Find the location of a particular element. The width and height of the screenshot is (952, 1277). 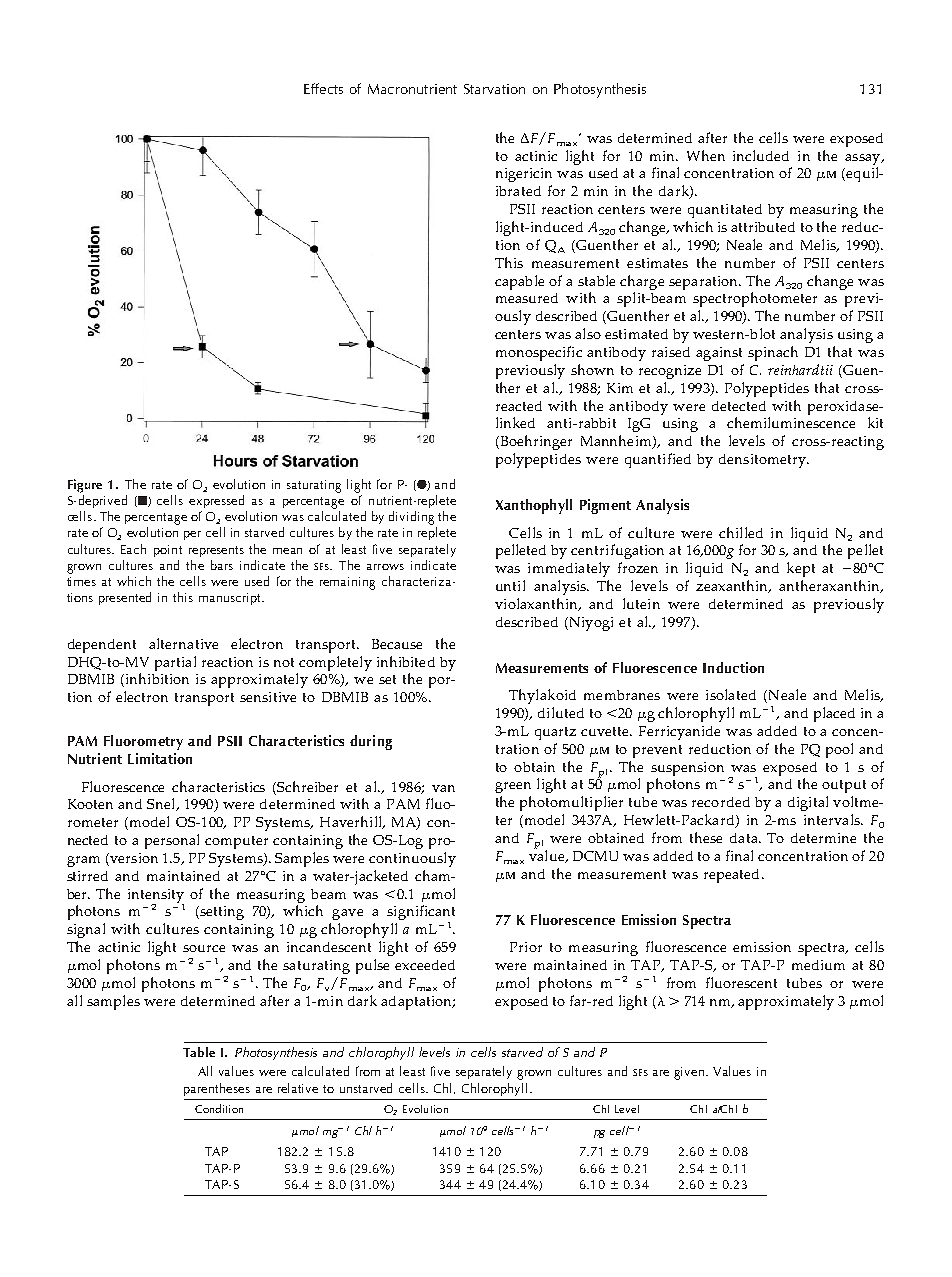

kept is located at coordinates (801, 569).
